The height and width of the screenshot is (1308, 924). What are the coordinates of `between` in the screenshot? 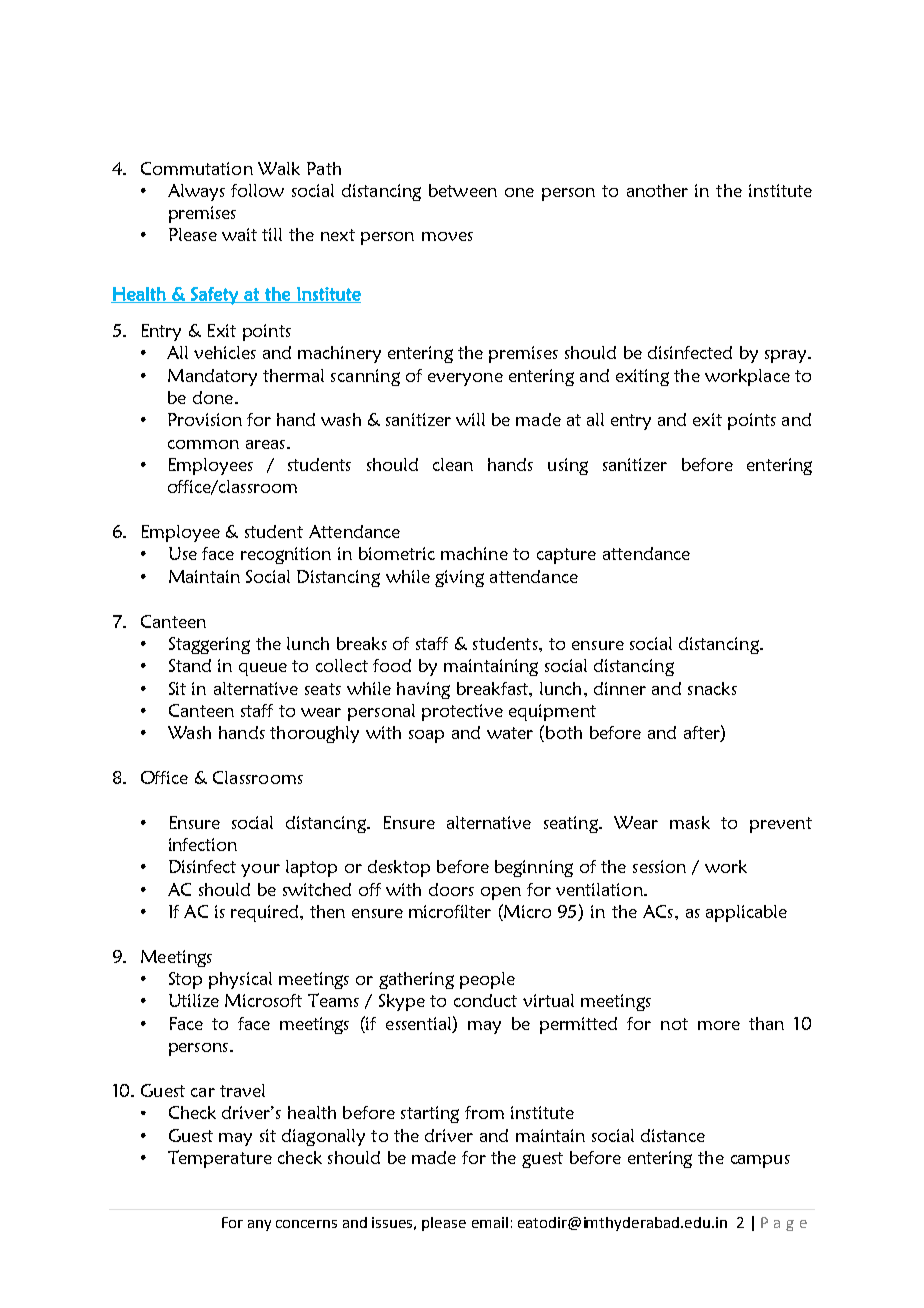 It's located at (463, 190).
